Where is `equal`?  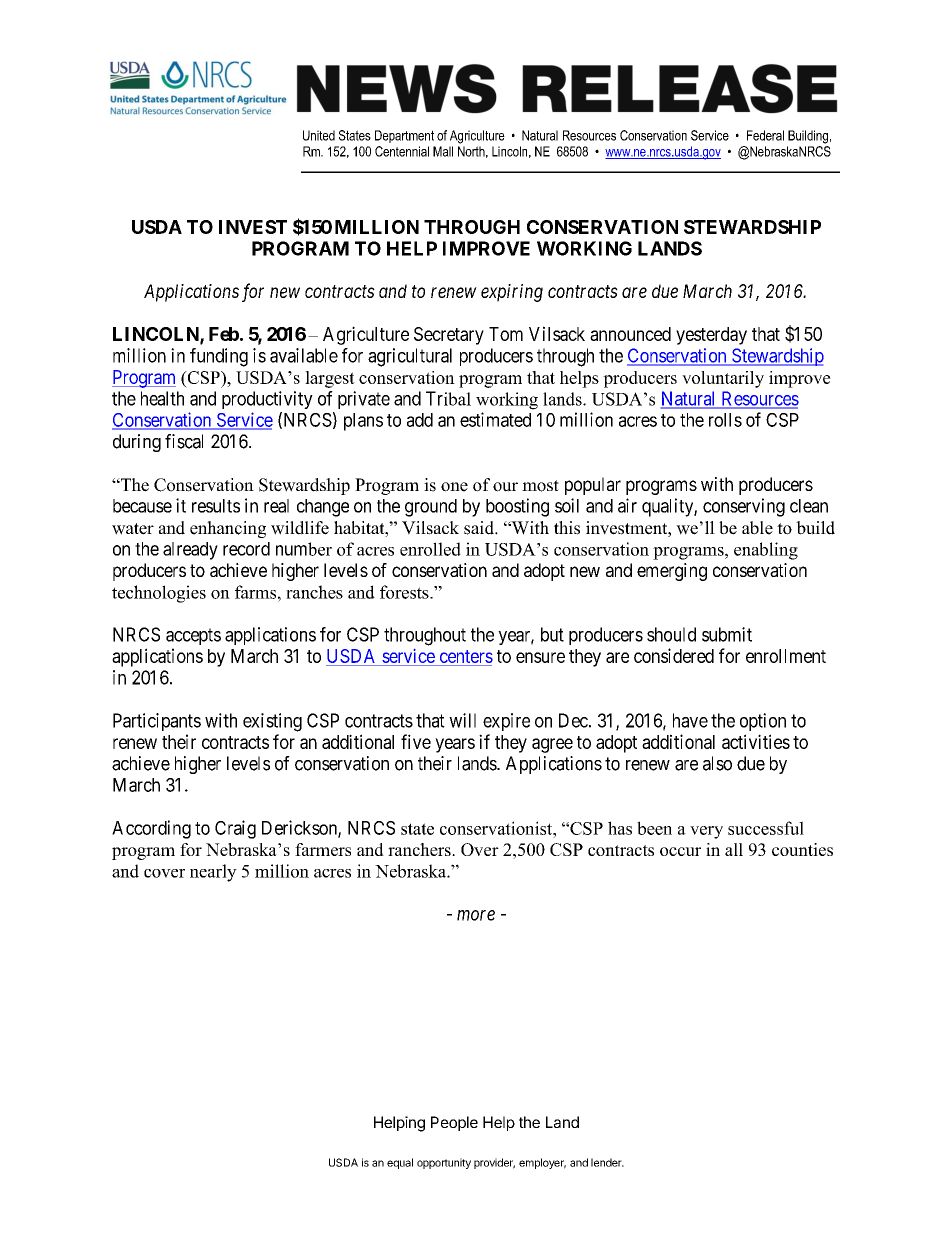 equal is located at coordinates (400, 1163).
